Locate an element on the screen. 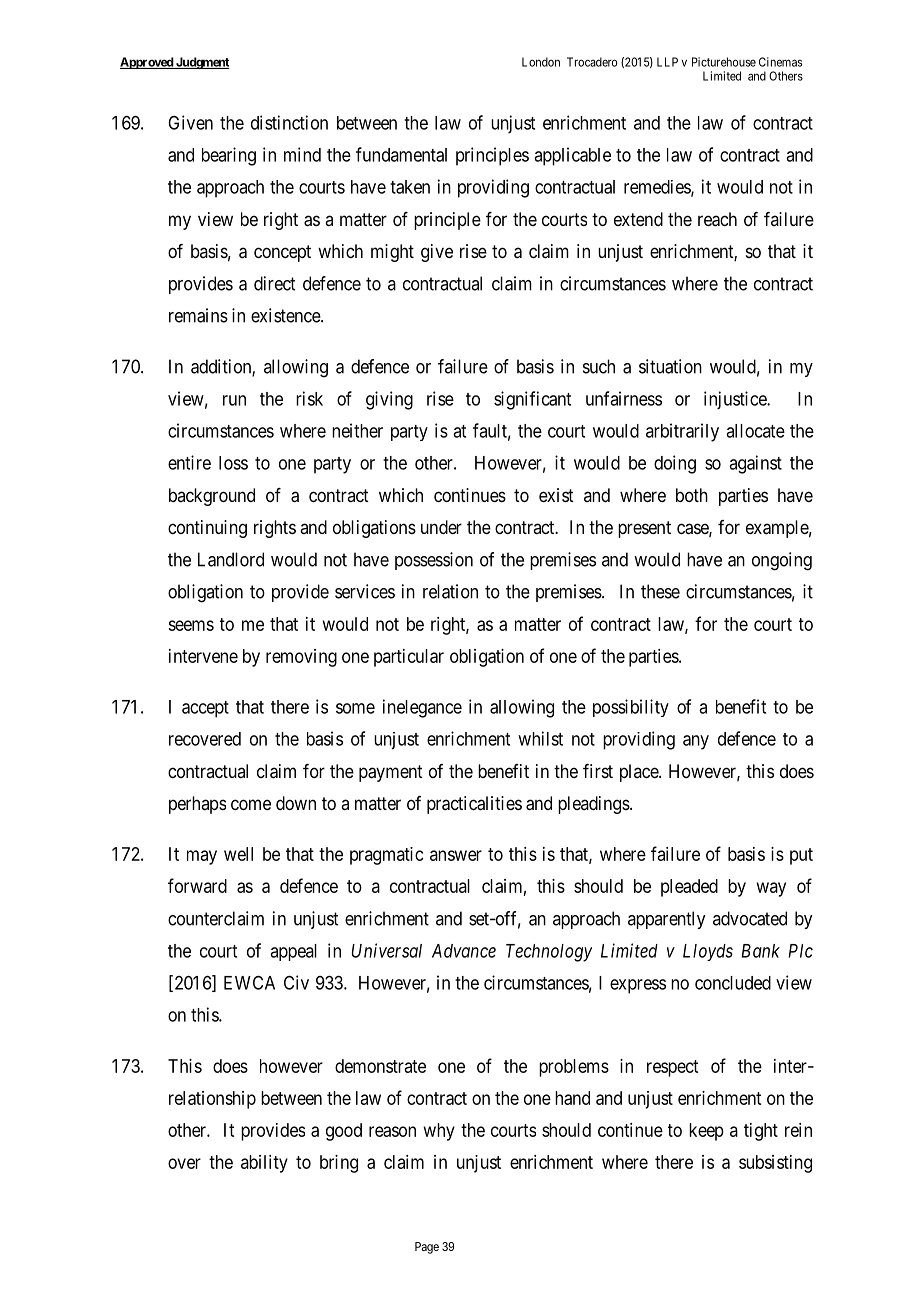 This screenshot has height=1308, width=924. both is located at coordinates (692, 495).
